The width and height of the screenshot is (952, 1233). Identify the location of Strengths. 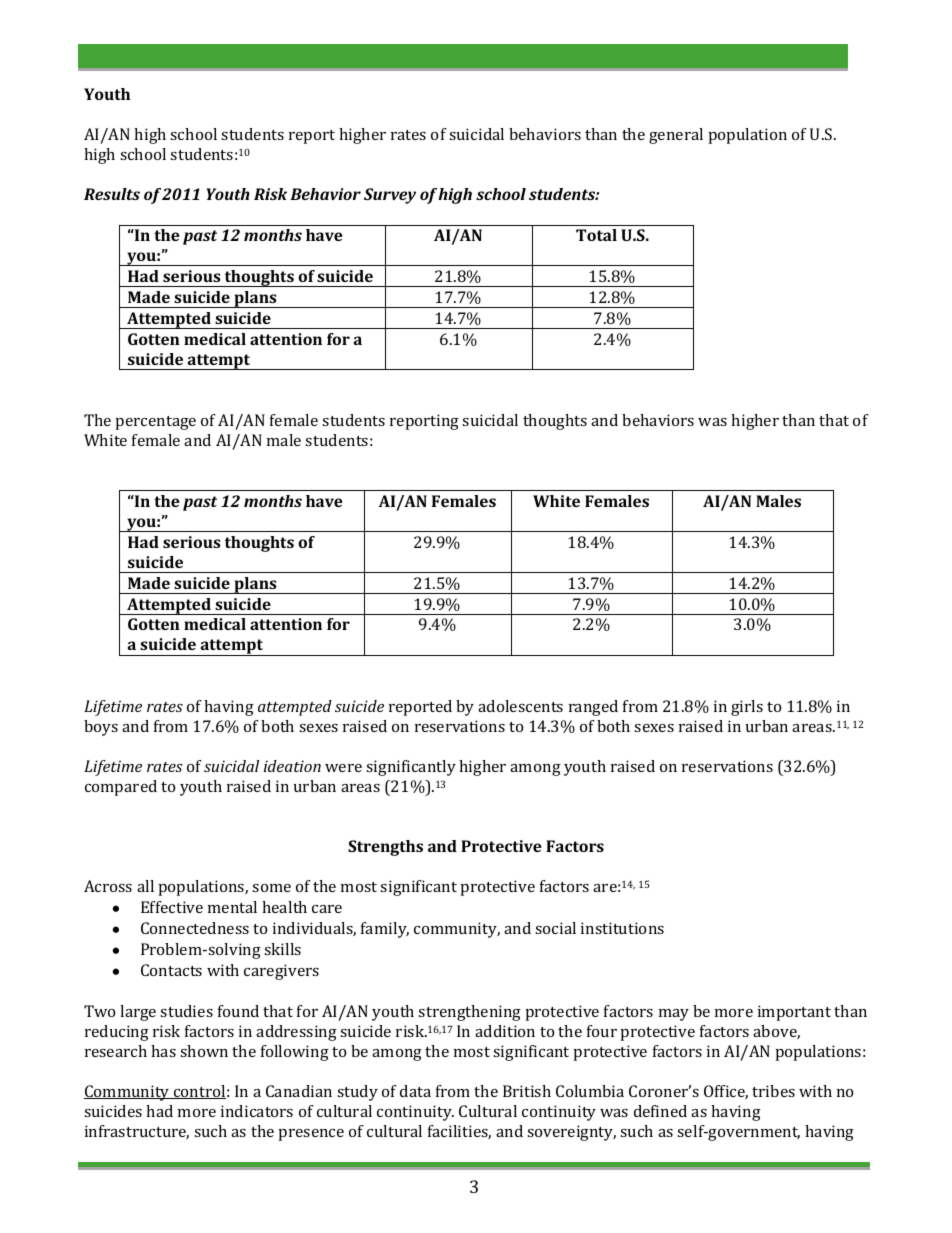
(385, 848).
